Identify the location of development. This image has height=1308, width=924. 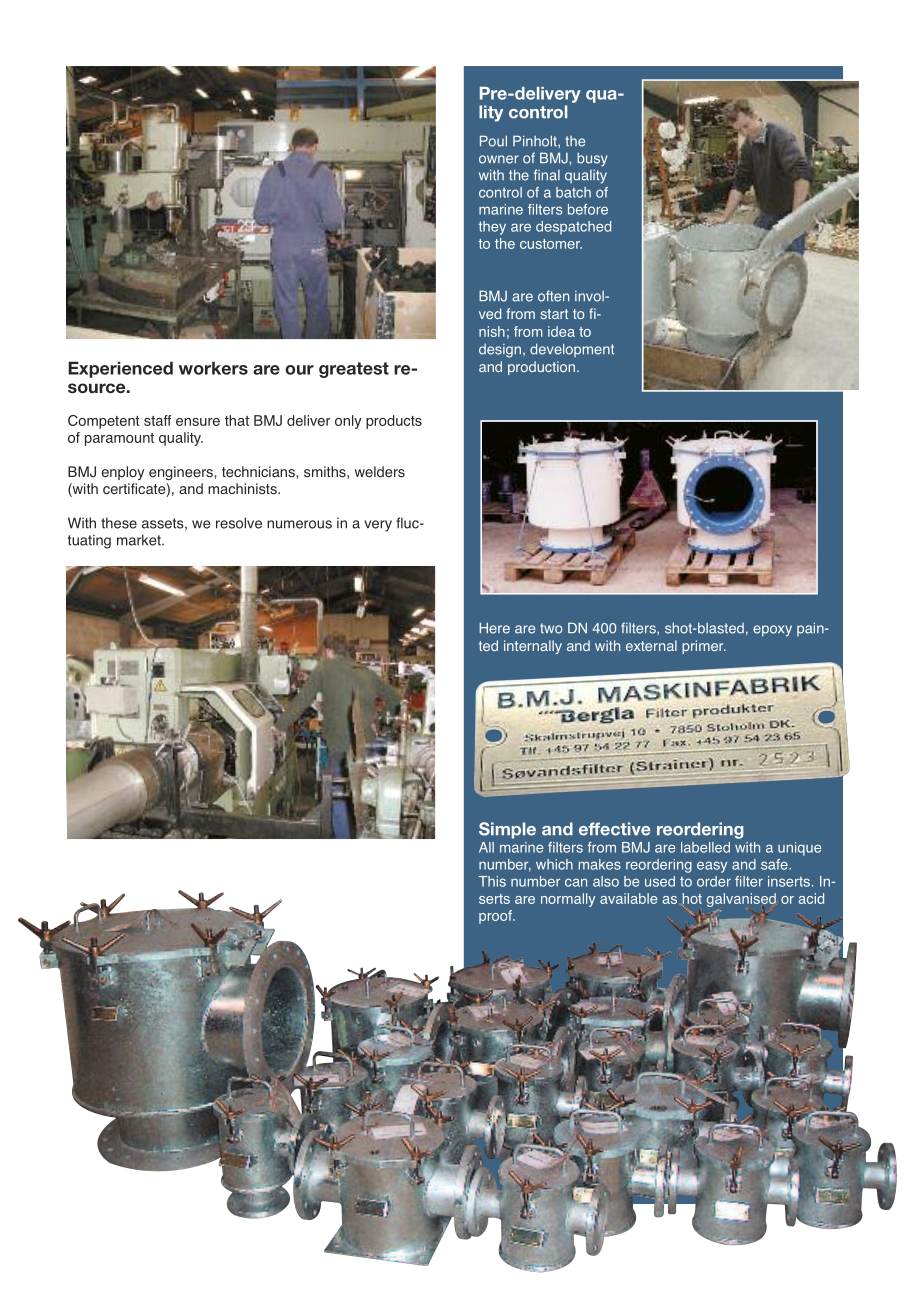
(572, 350).
